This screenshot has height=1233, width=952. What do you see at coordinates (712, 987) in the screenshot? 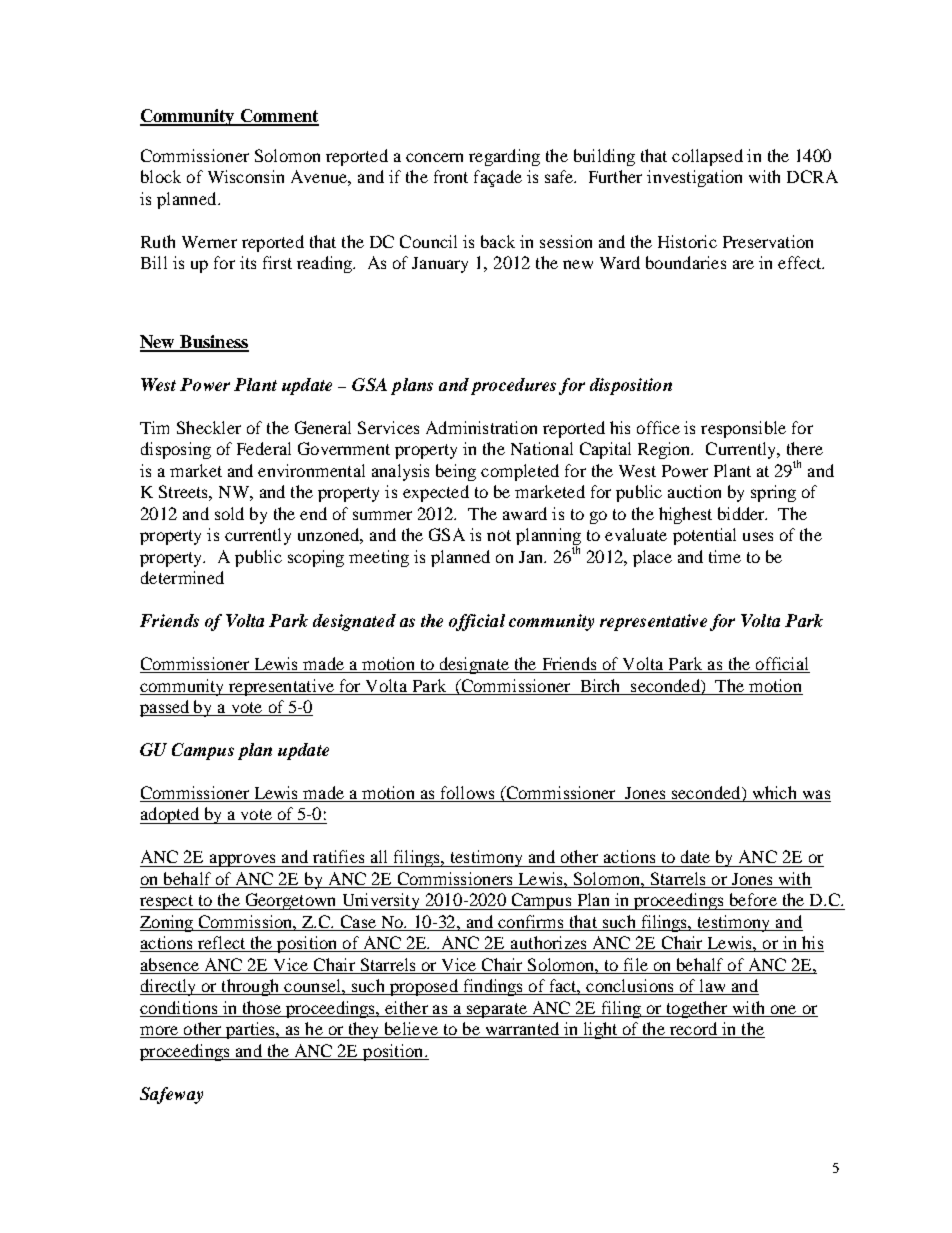
I see `law` at bounding box center [712, 987].
